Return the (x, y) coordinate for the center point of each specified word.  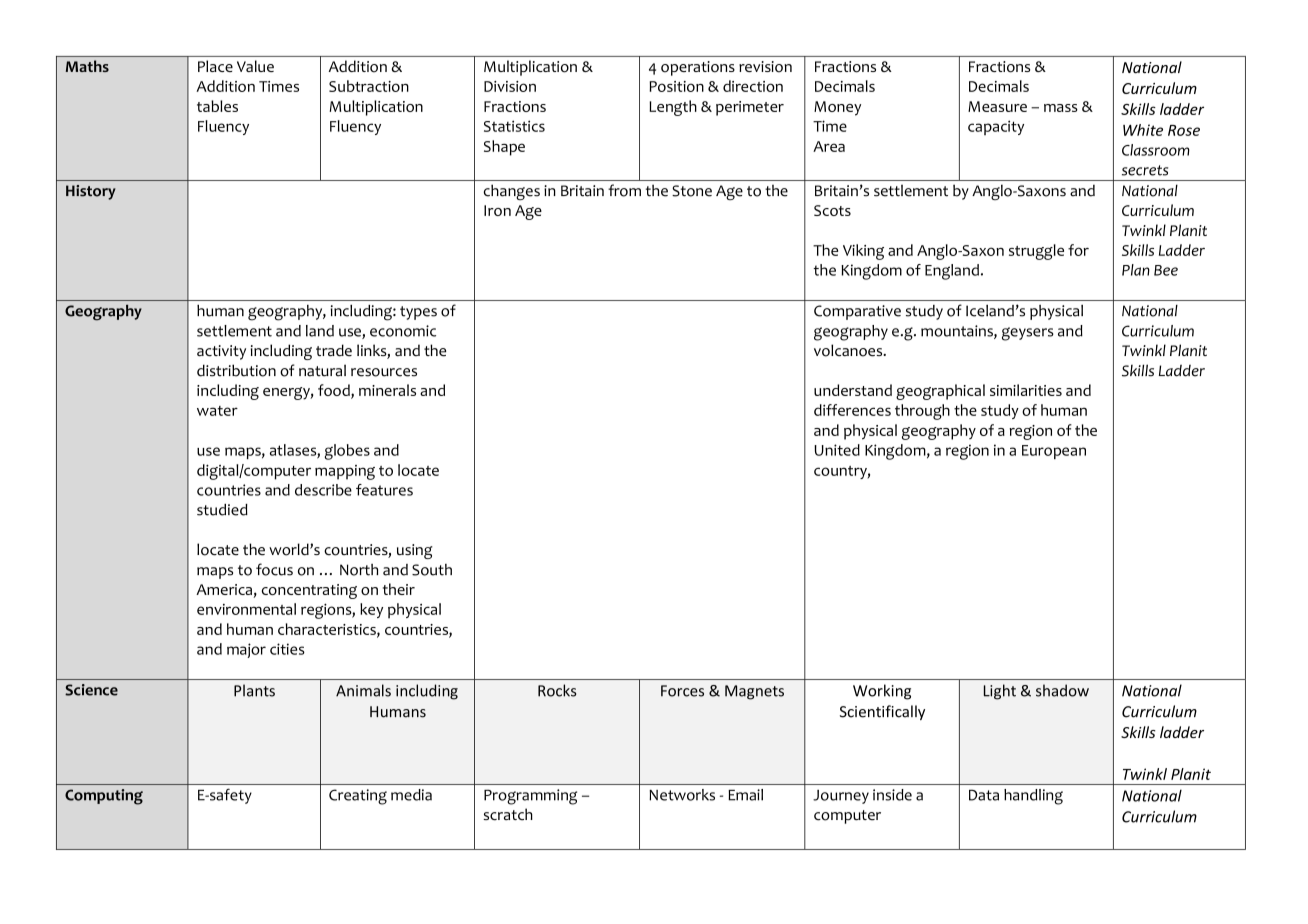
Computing (104, 797)
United (837, 450)
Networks (682, 795)
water (217, 411)
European (1054, 452)
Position (676, 86)
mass (1061, 108)
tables (217, 106)
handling (1033, 797)
